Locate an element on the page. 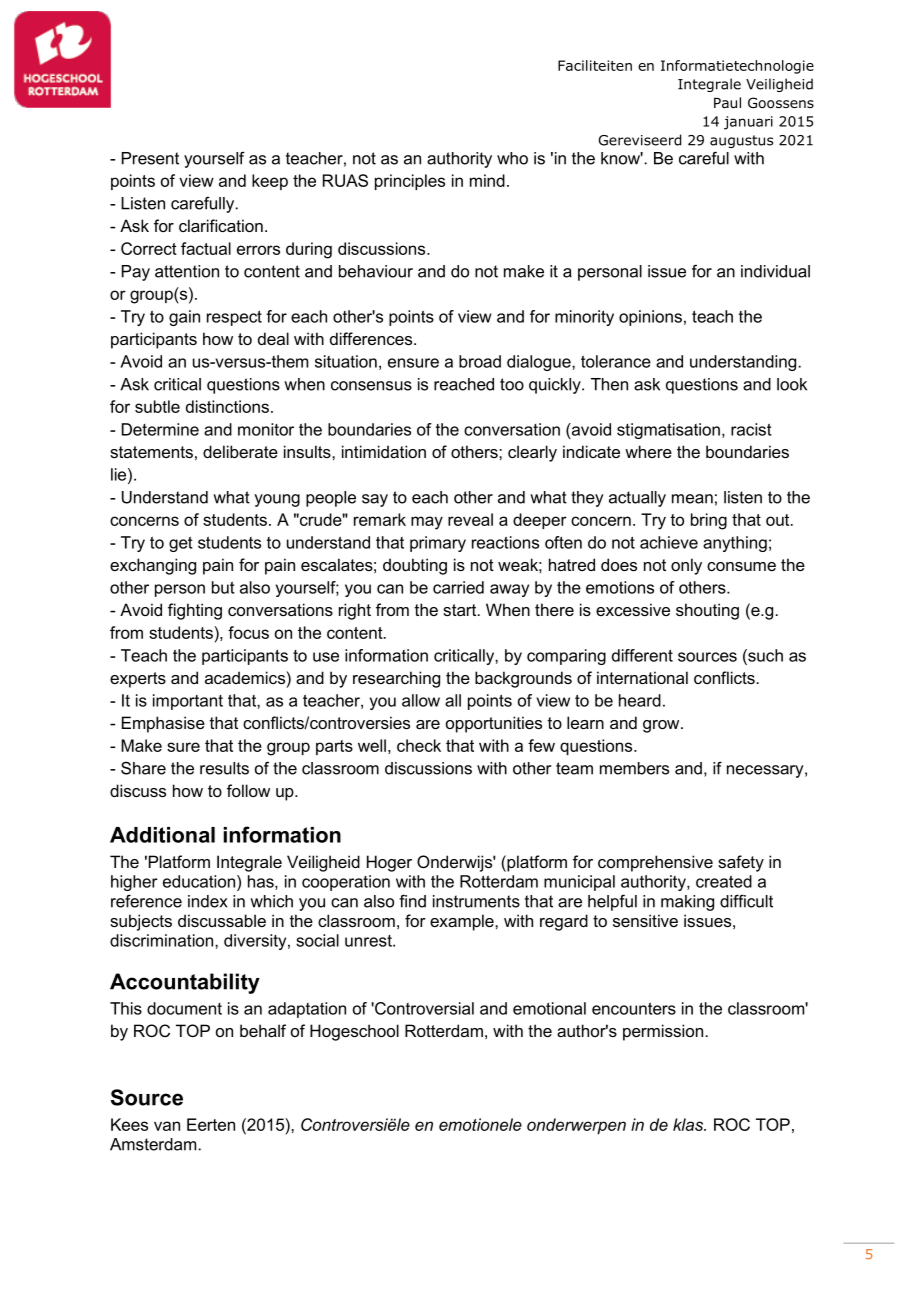  van is located at coordinates (167, 1126).
